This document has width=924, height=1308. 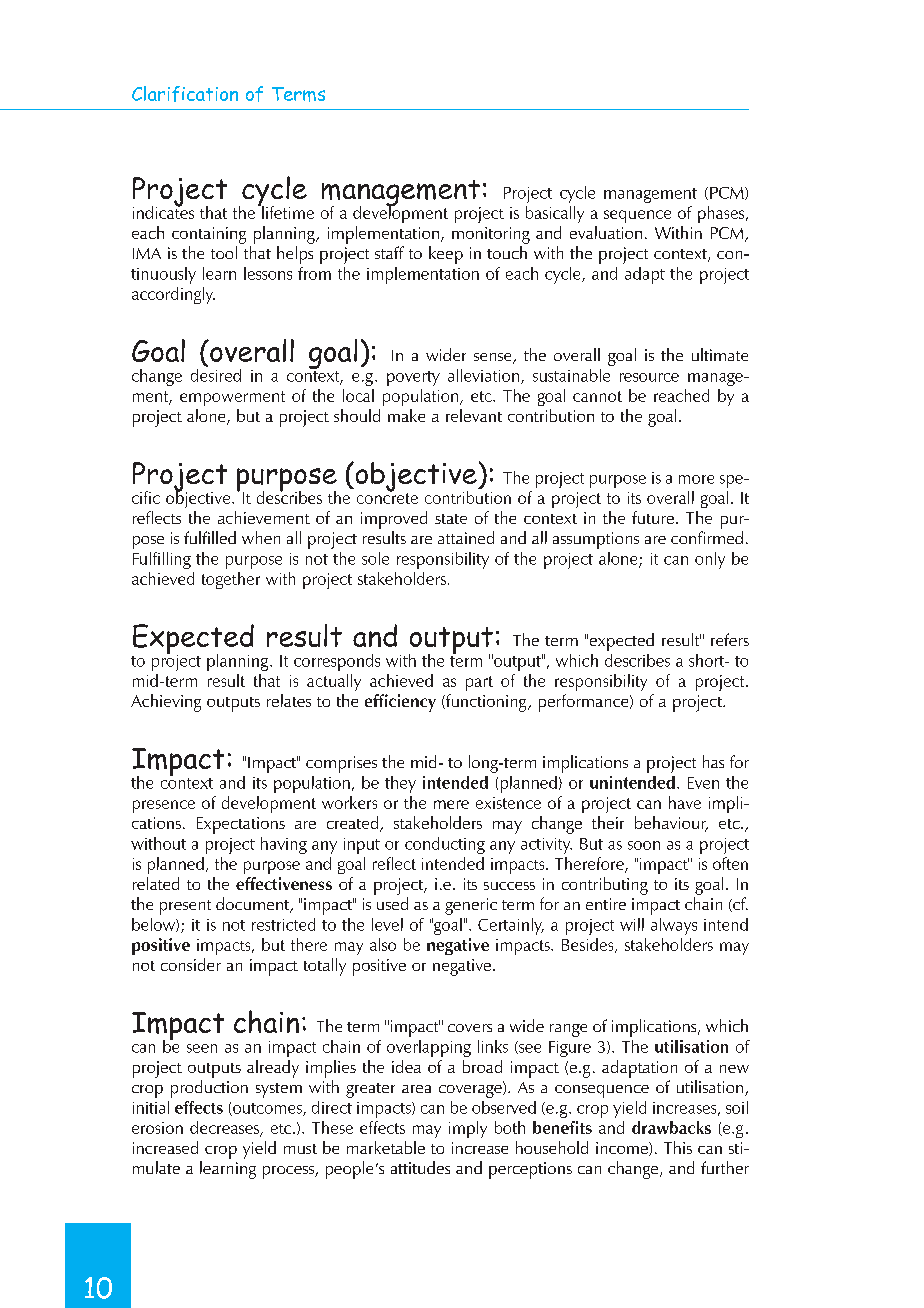 I want to click on together, so click(x=231, y=580).
